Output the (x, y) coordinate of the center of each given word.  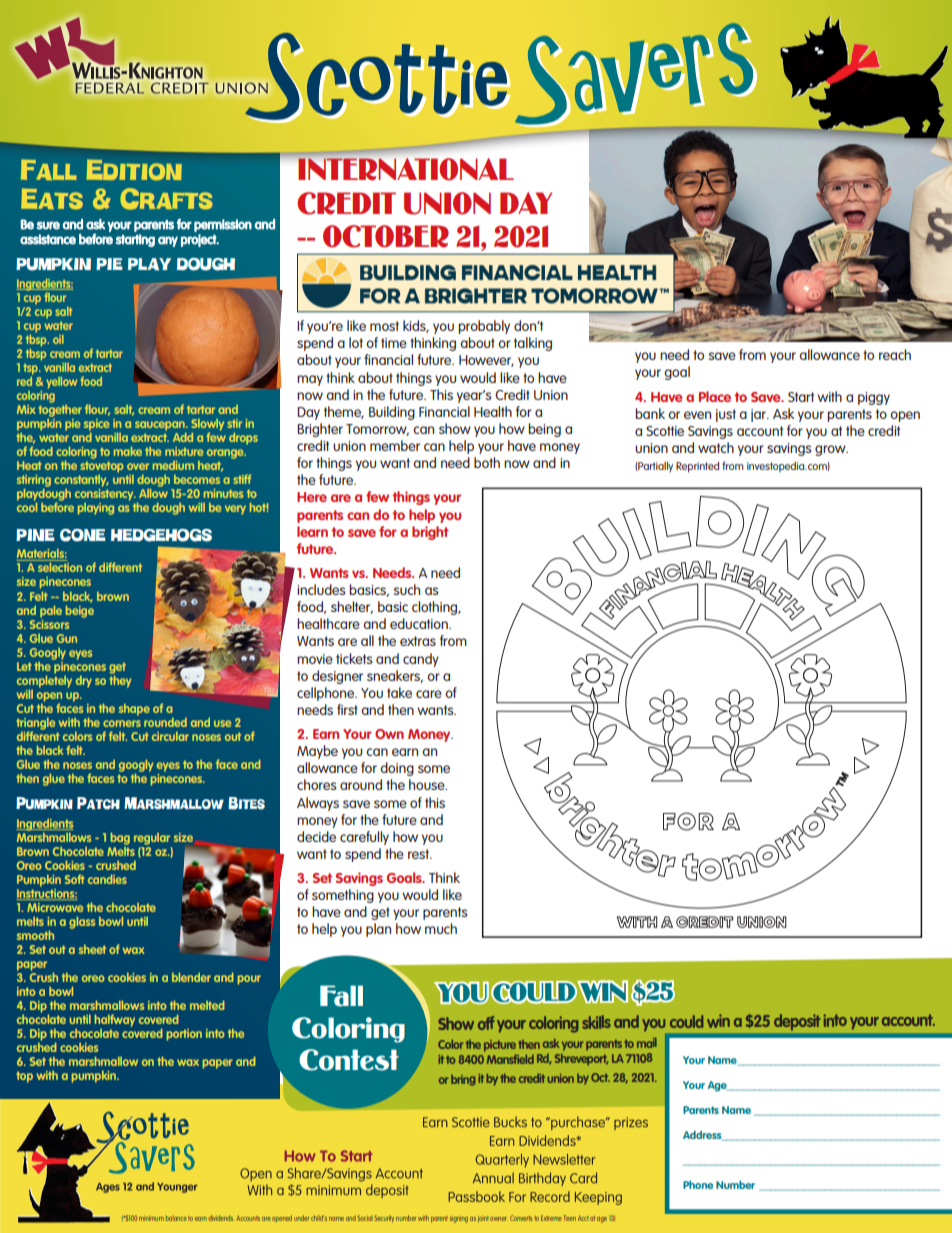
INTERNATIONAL (405, 168)
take (399, 692)
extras (418, 641)
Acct (583, 1218)
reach (895, 354)
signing (459, 1220)
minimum (151, 1219)
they (120, 680)
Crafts (167, 199)
